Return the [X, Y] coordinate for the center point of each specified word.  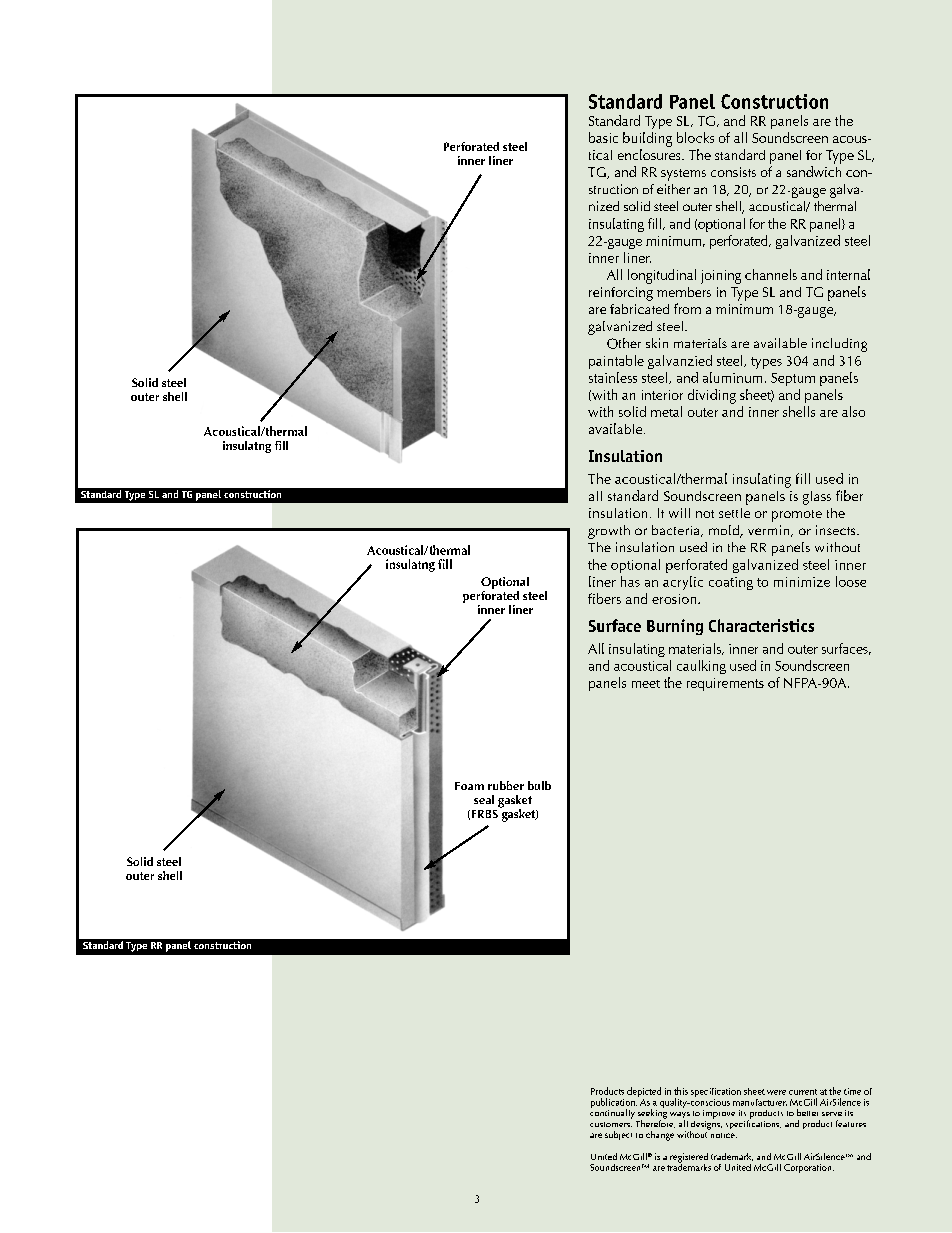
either [673, 189]
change [660, 1136]
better [807, 1112]
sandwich [814, 171]
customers [611, 1124]
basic [603, 137]
